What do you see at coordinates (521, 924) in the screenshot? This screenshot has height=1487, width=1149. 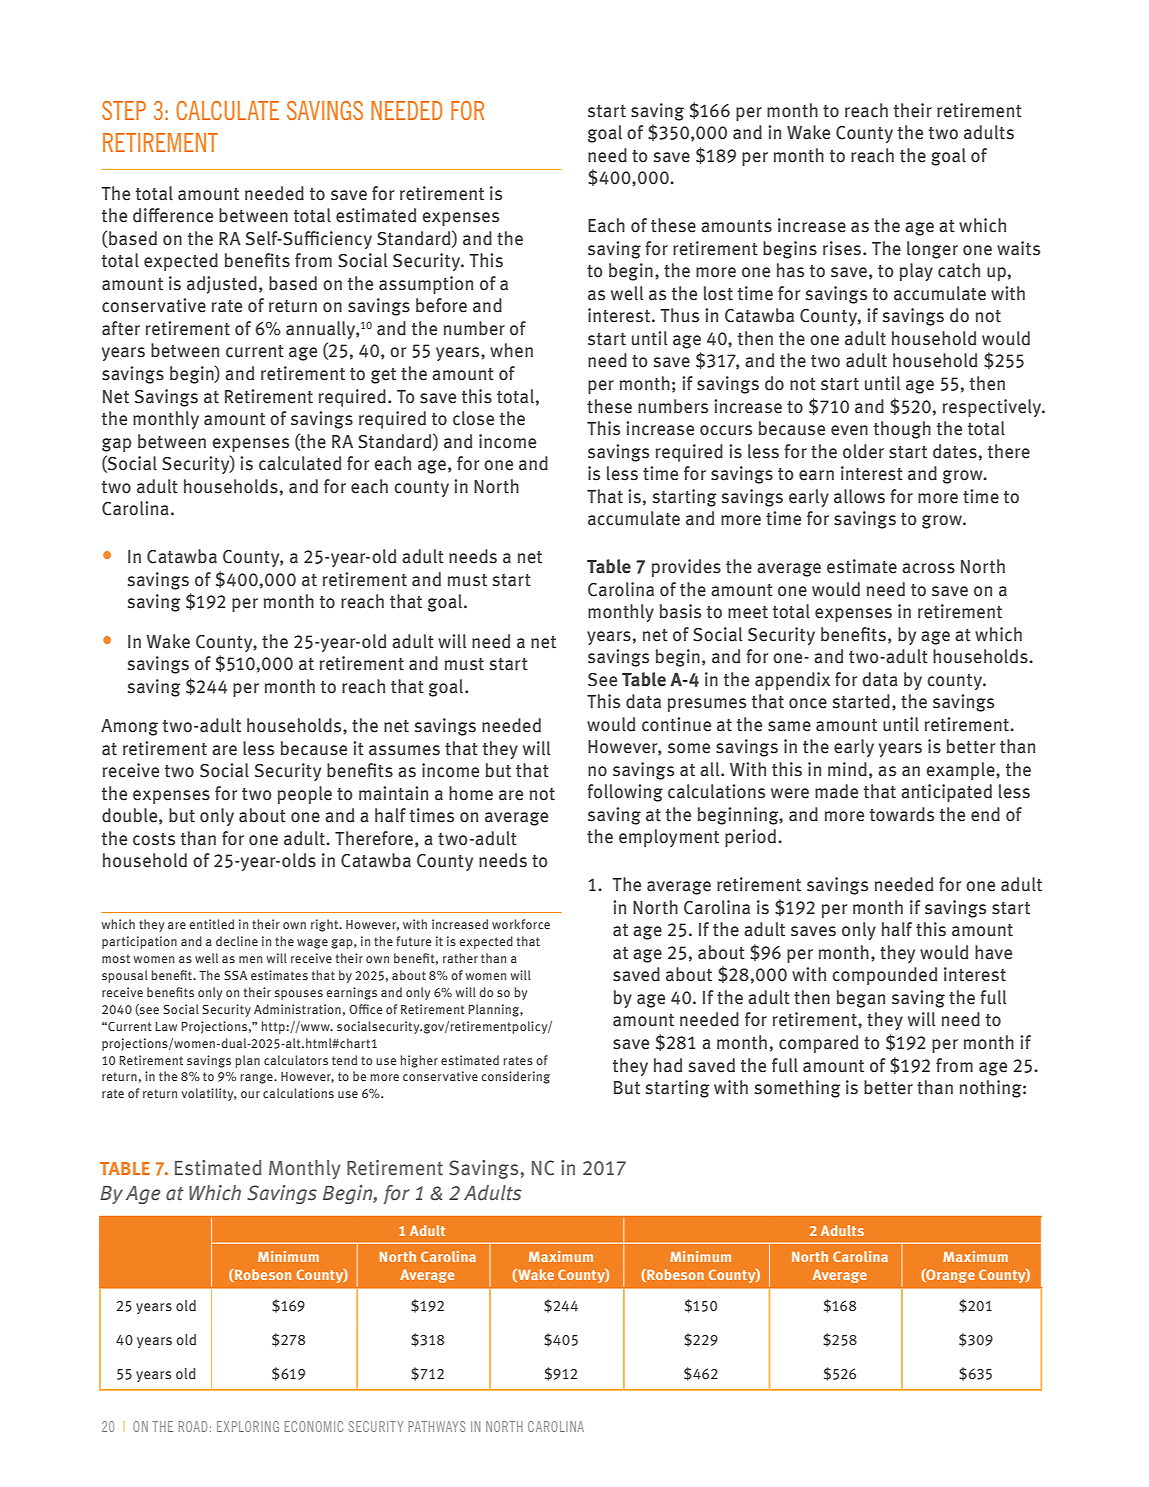 I see `workforce` at bounding box center [521, 924].
